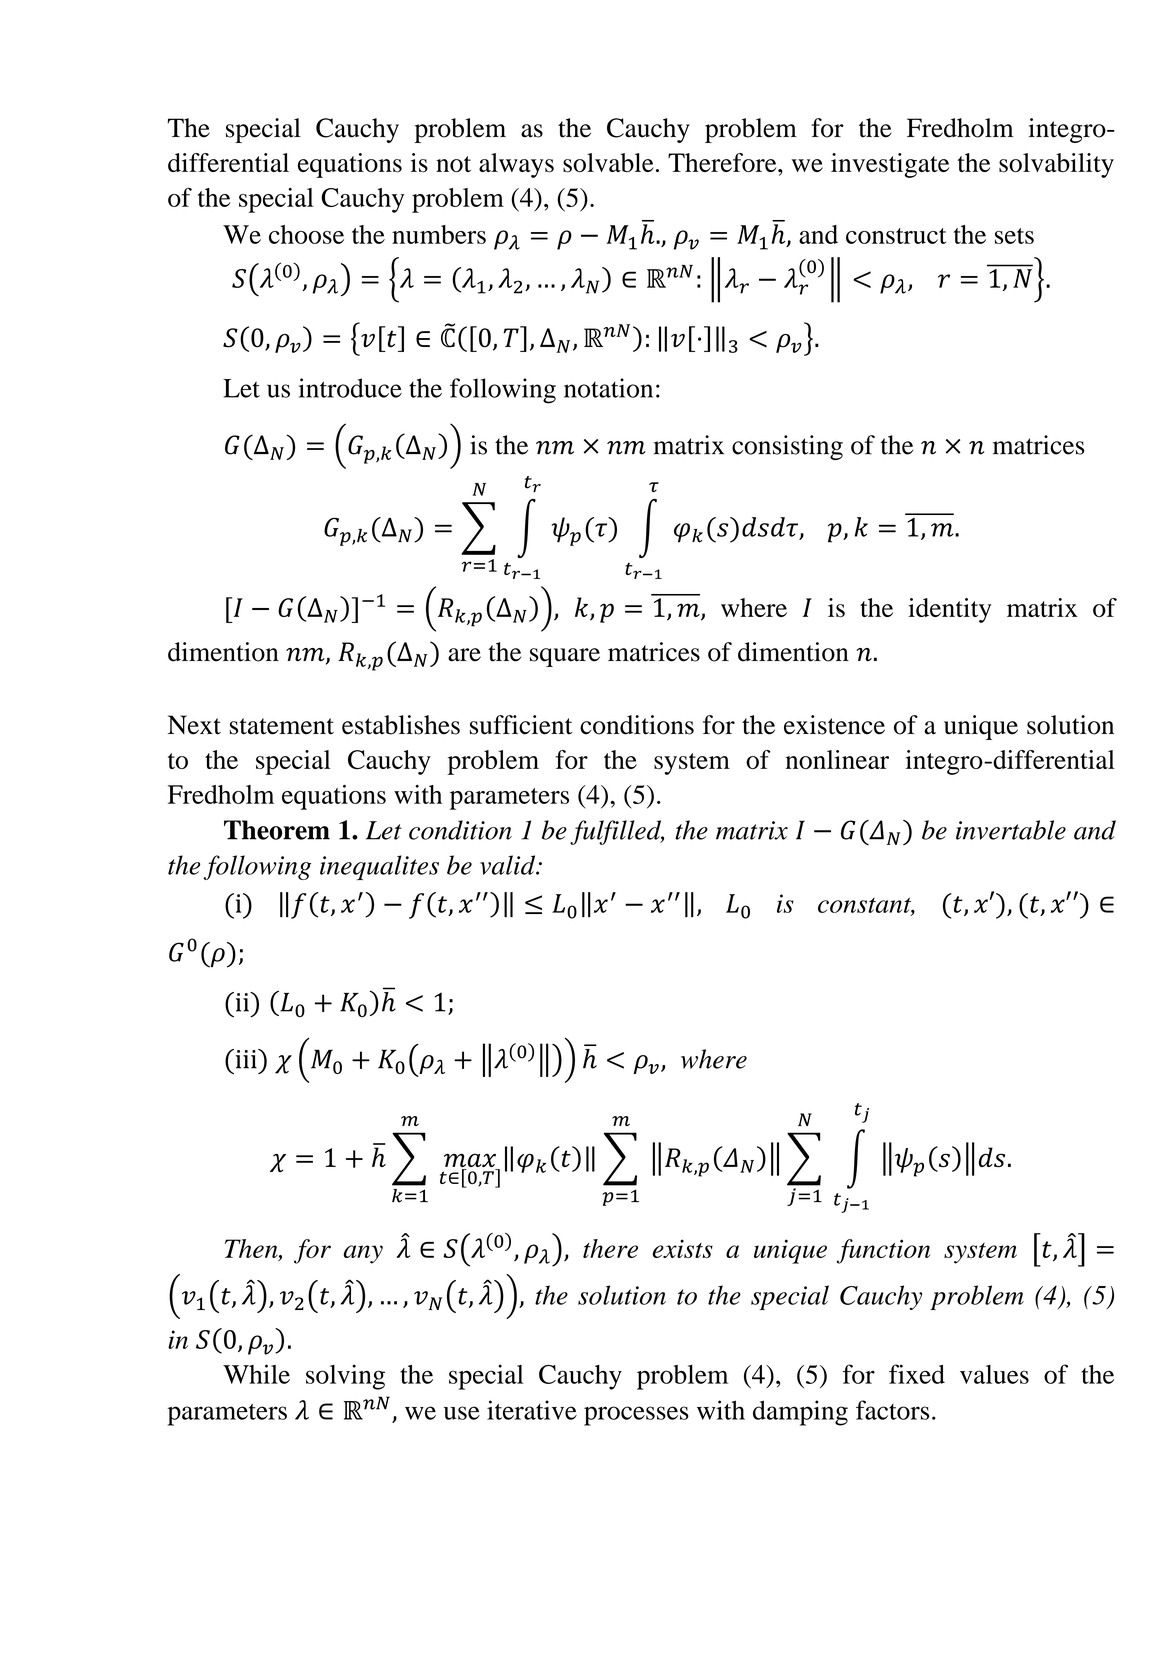  I want to click on iii, so click(246, 1059).
